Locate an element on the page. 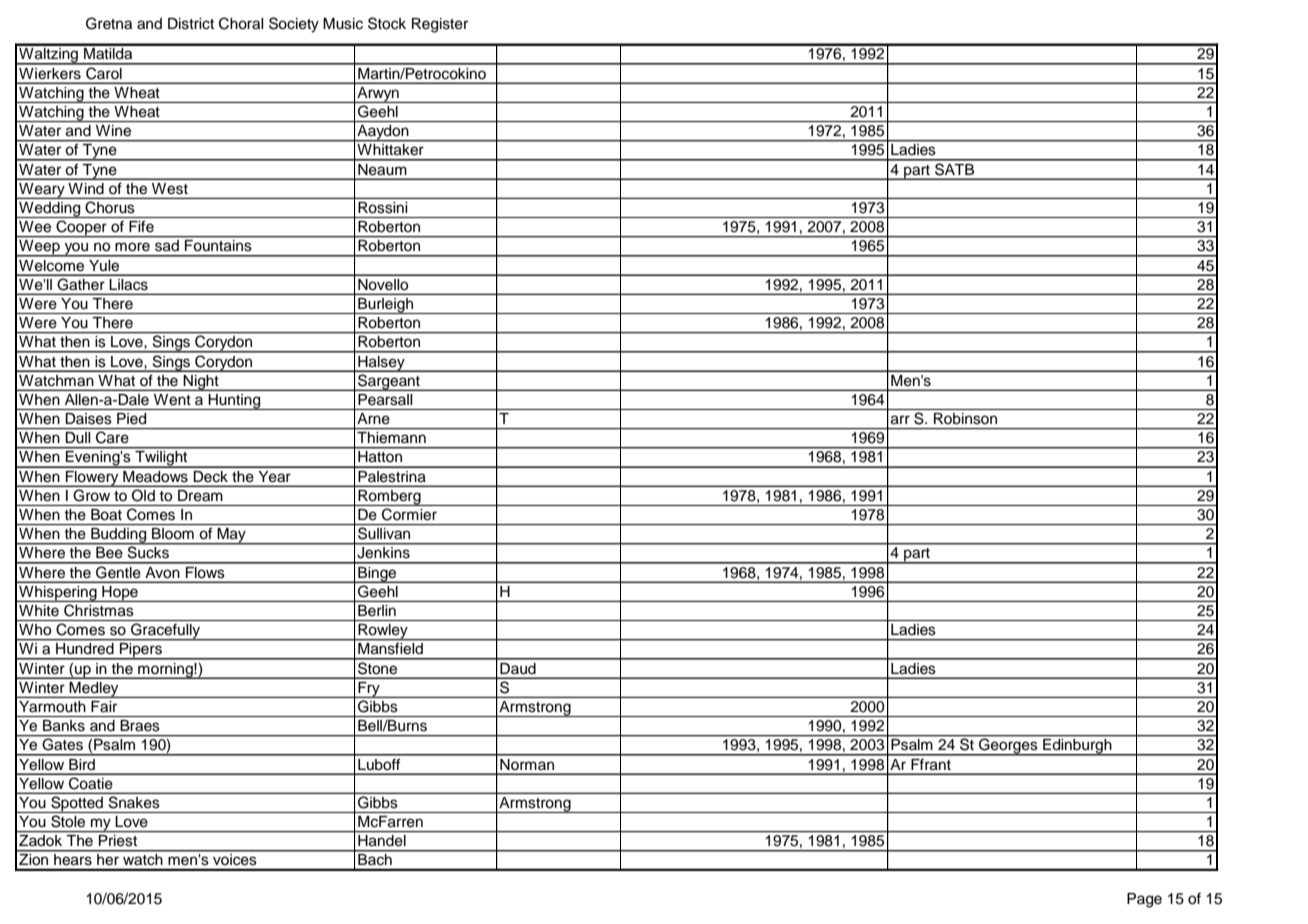  Rowley is located at coordinates (383, 632).
